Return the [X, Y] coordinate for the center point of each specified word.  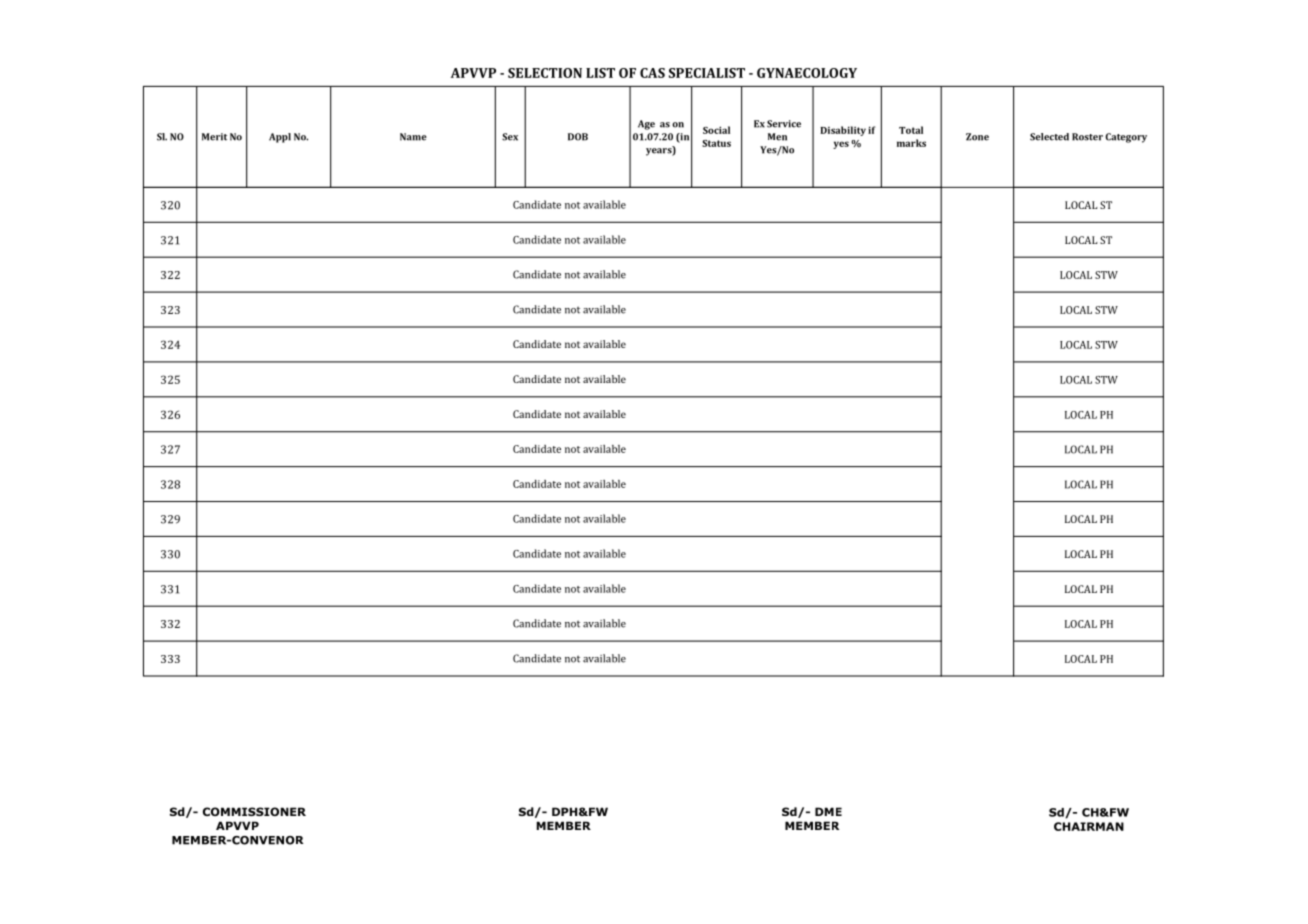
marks [911, 143]
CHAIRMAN [1089, 826]
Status [716, 143]
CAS [652, 73]
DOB [578, 137]
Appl [280, 138]
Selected [1049, 137]
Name [413, 137]
